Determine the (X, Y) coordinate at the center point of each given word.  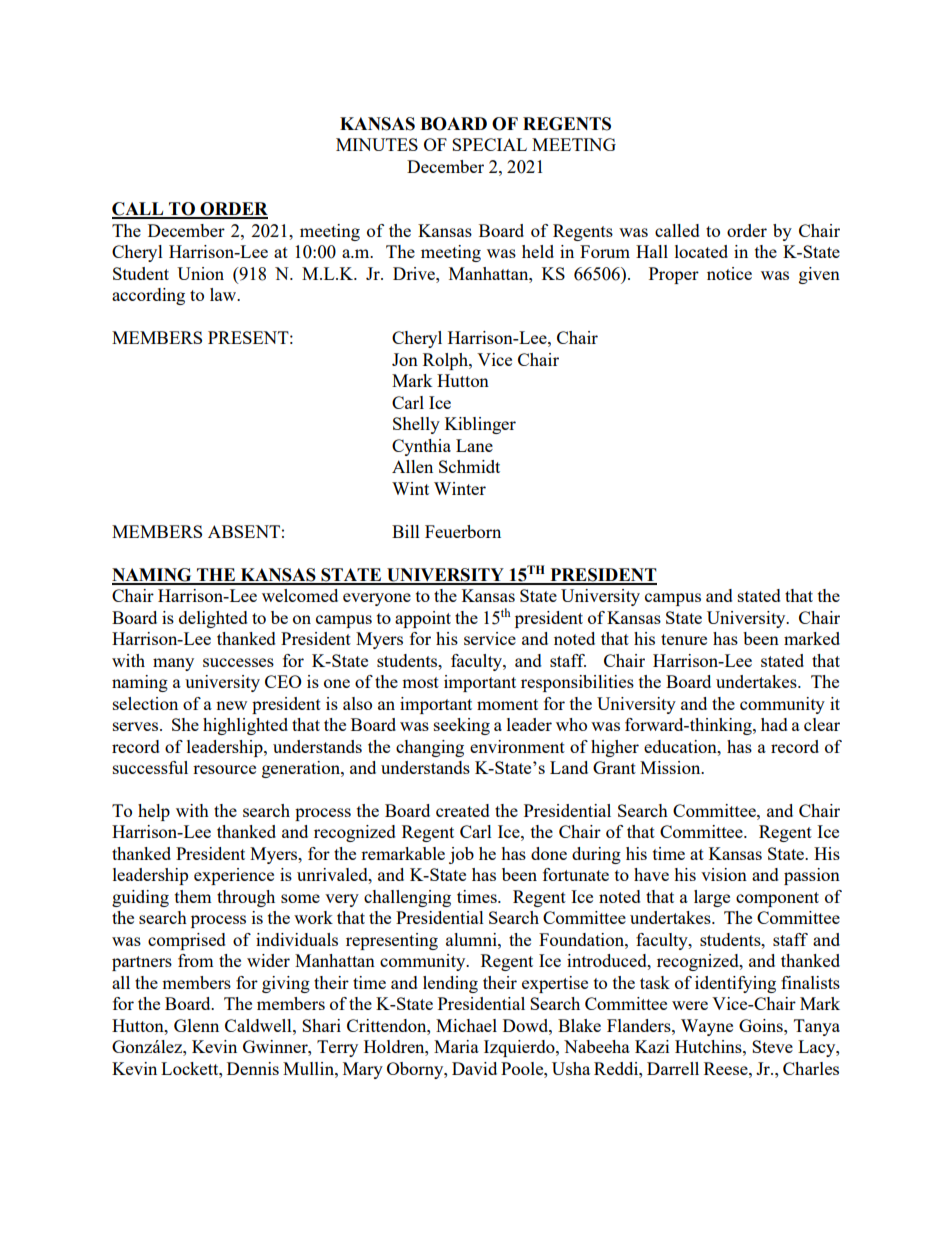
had (774, 724)
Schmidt (469, 466)
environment (517, 746)
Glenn (196, 1025)
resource (224, 769)
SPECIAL (489, 144)
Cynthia (421, 447)
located (701, 251)
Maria (456, 1046)
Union (200, 273)
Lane (474, 445)
